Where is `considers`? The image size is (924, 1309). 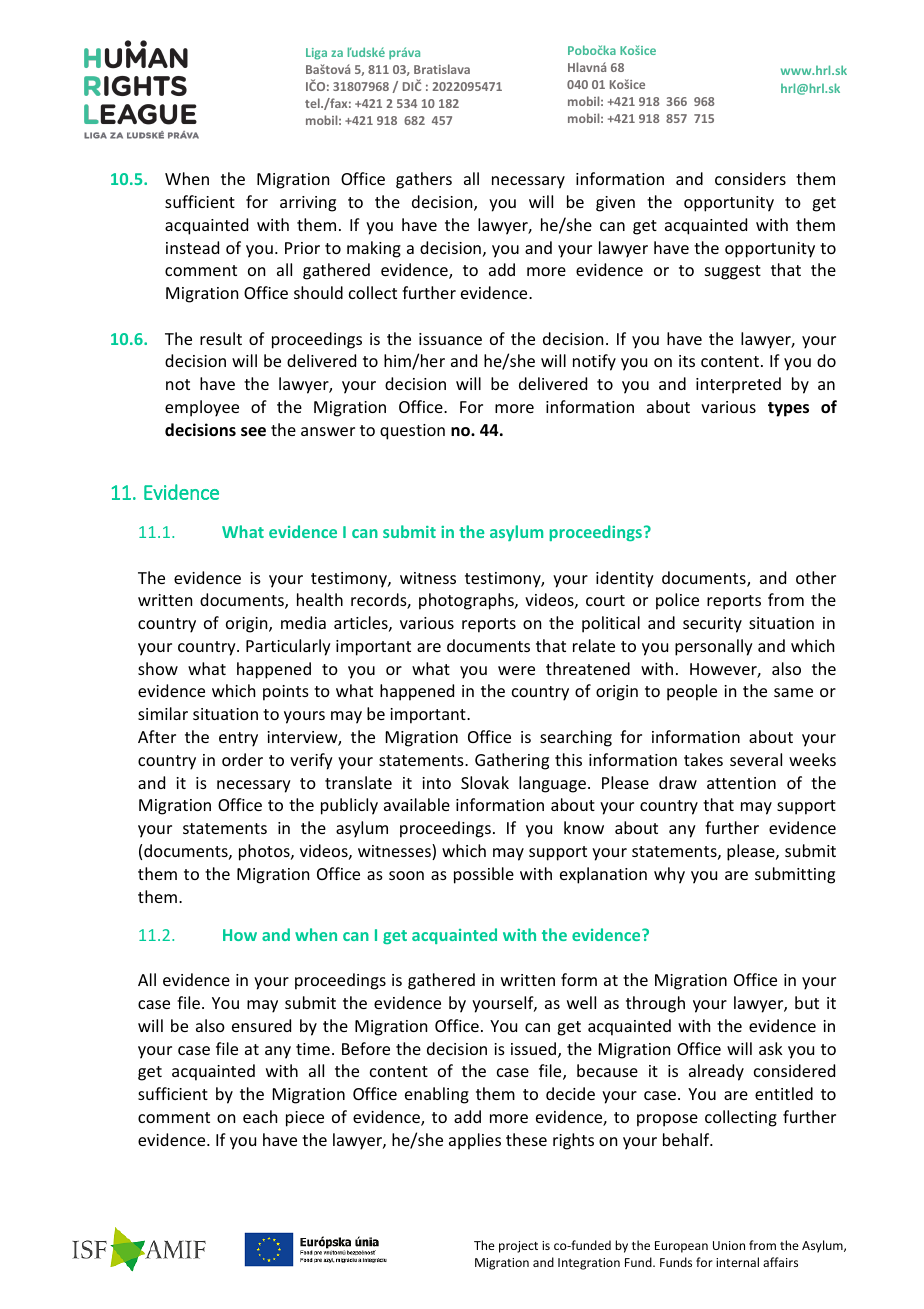 considers is located at coordinates (750, 178).
